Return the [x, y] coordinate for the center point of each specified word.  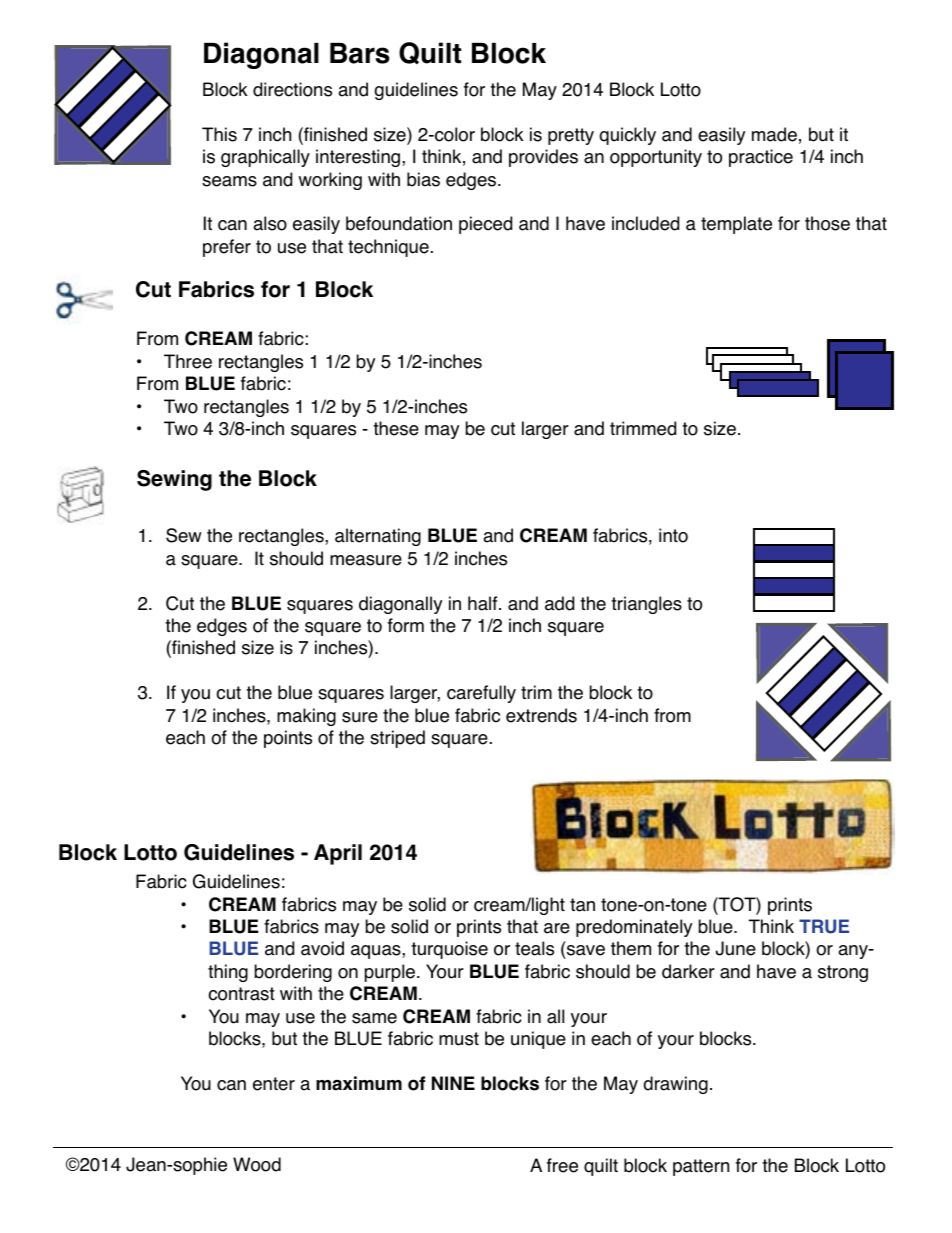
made [774, 134]
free [562, 1165]
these [396, 428]
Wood [257, 1164]
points [288, 739]
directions [292, 89]
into [673, 535]
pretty [571, 136]
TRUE [824, 926]
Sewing [174, 480]
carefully [481, 694]
